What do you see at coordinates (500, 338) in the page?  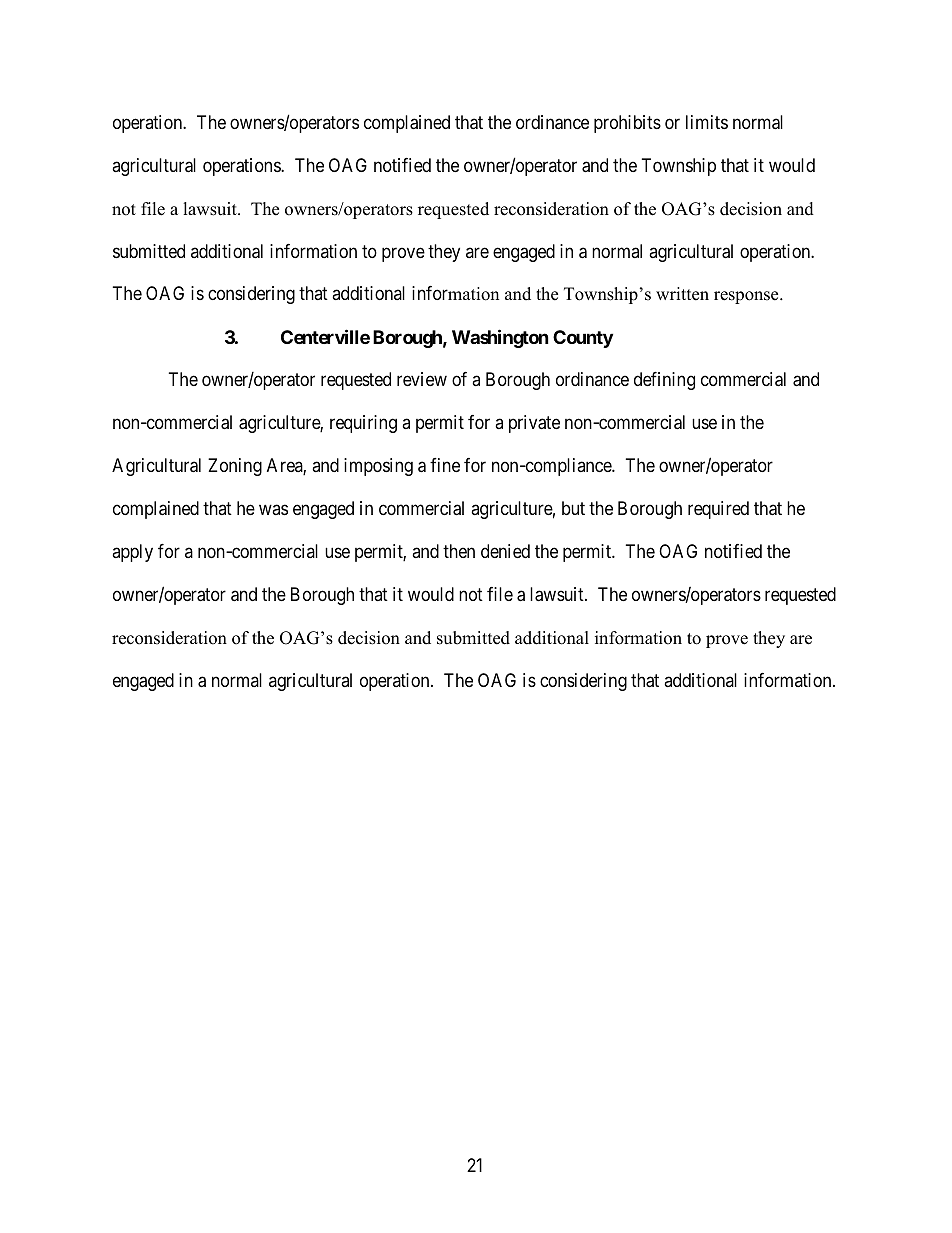 I see `Washington` at bounding box center [500, 338].
